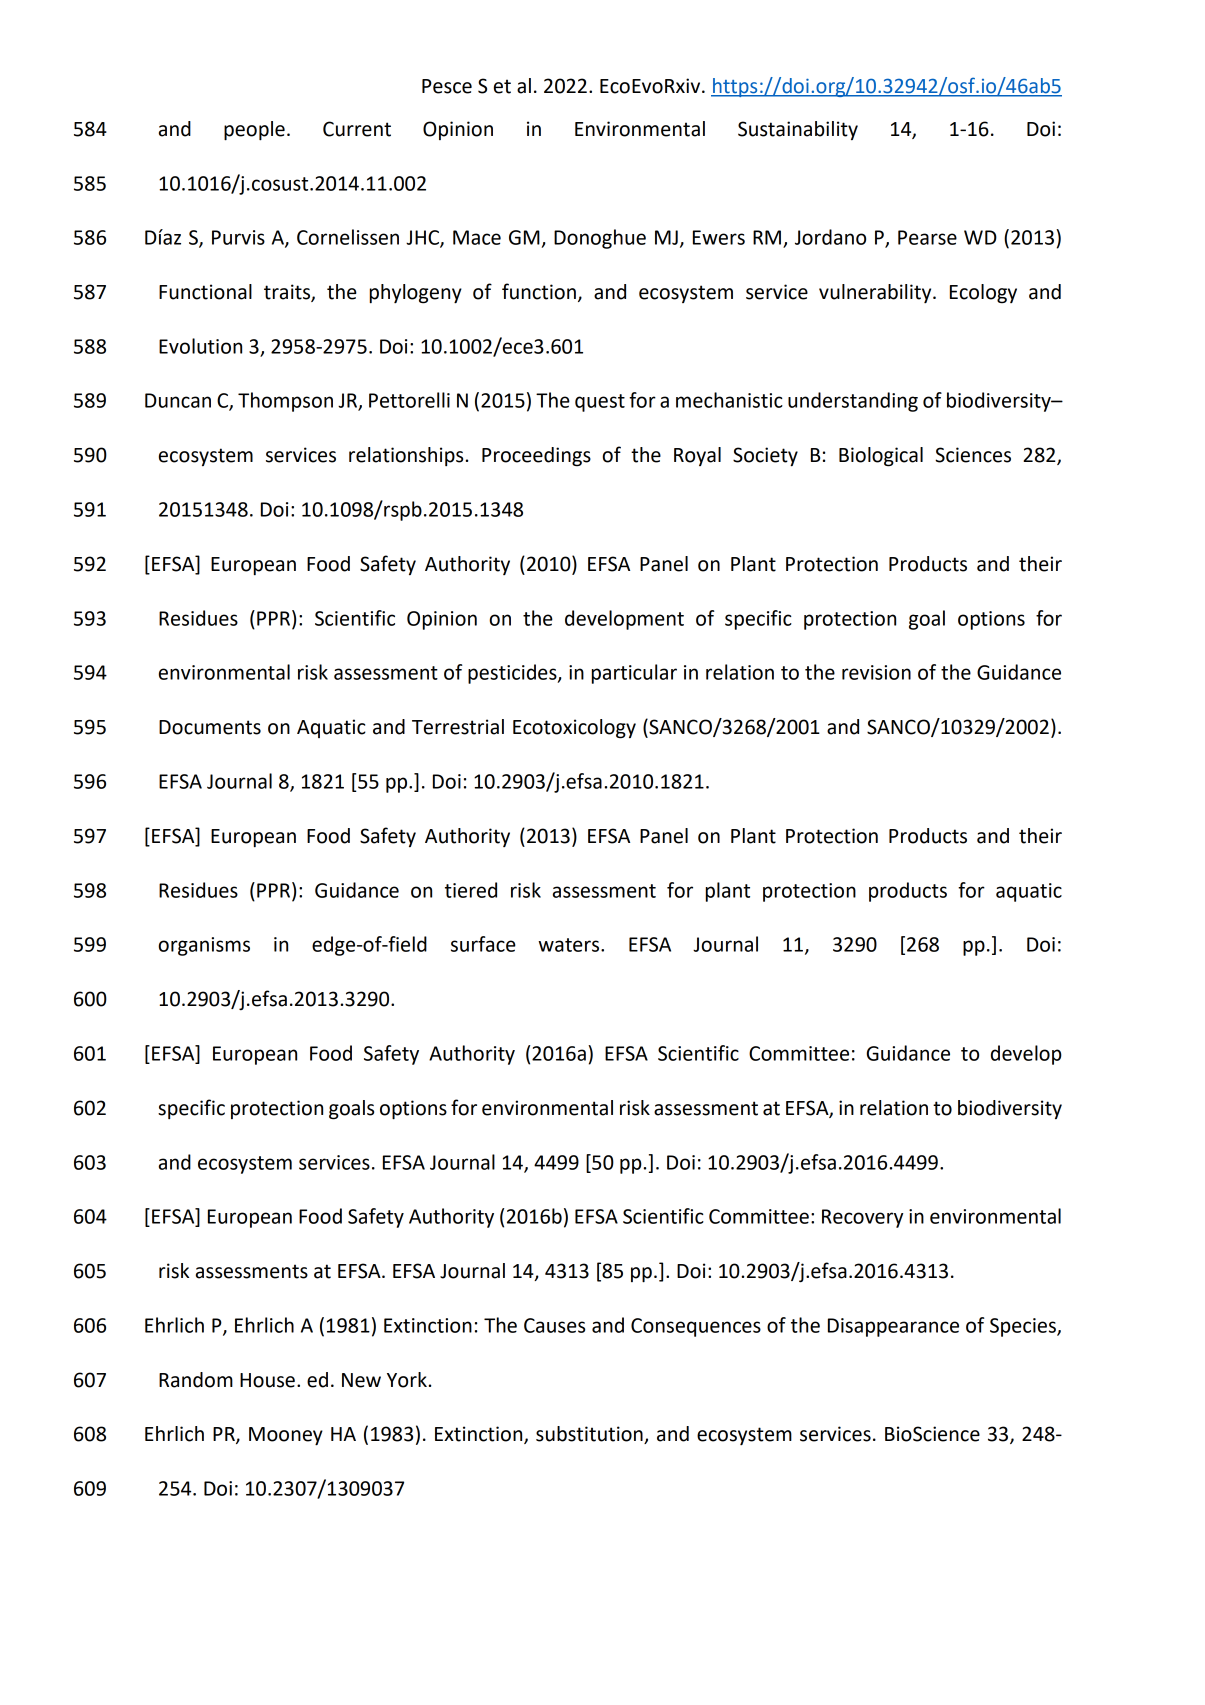 The height and width of the screenshot is (1705, 1205). What do you see at coordinates (570, 945) in the screenshot?
I see `waters` at bounding box center [570, 945].
